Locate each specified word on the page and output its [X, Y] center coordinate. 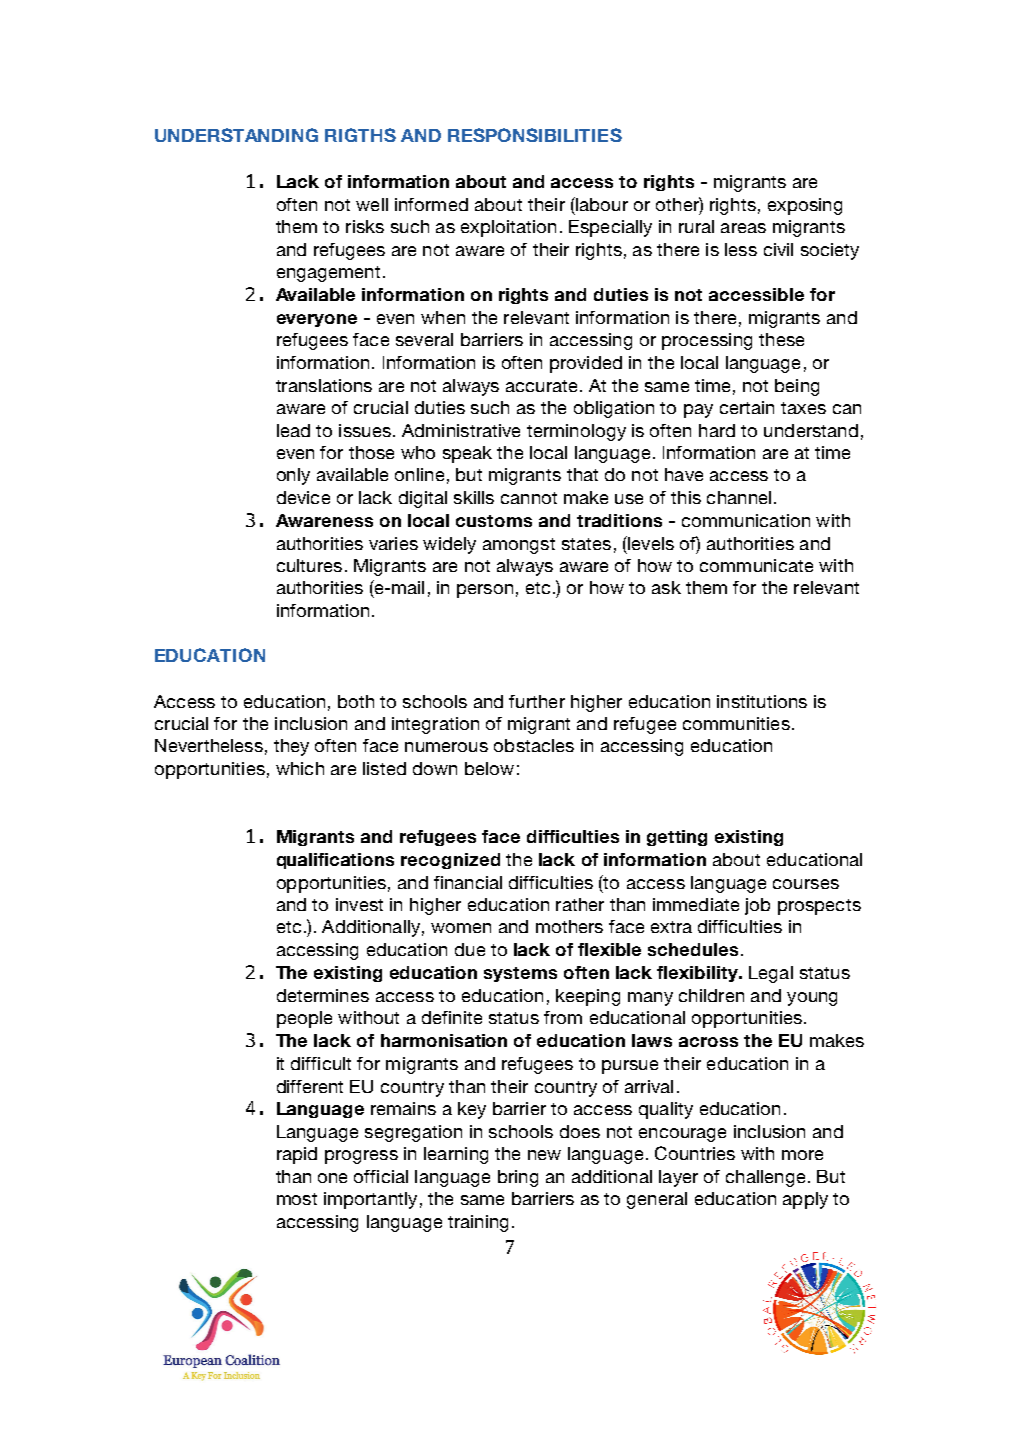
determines [323, 995]
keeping [588, 997]
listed [384, 768]
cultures [309, 565]
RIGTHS [360, 135]
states [586, 544]
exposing [805, 206]
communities [736, 723]
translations [324, 385]
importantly [370, 1200]
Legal [771, 974]
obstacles [534, 745]
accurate [541, 386]
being [797, 387]
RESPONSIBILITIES [535, 135]
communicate [756, 565]
